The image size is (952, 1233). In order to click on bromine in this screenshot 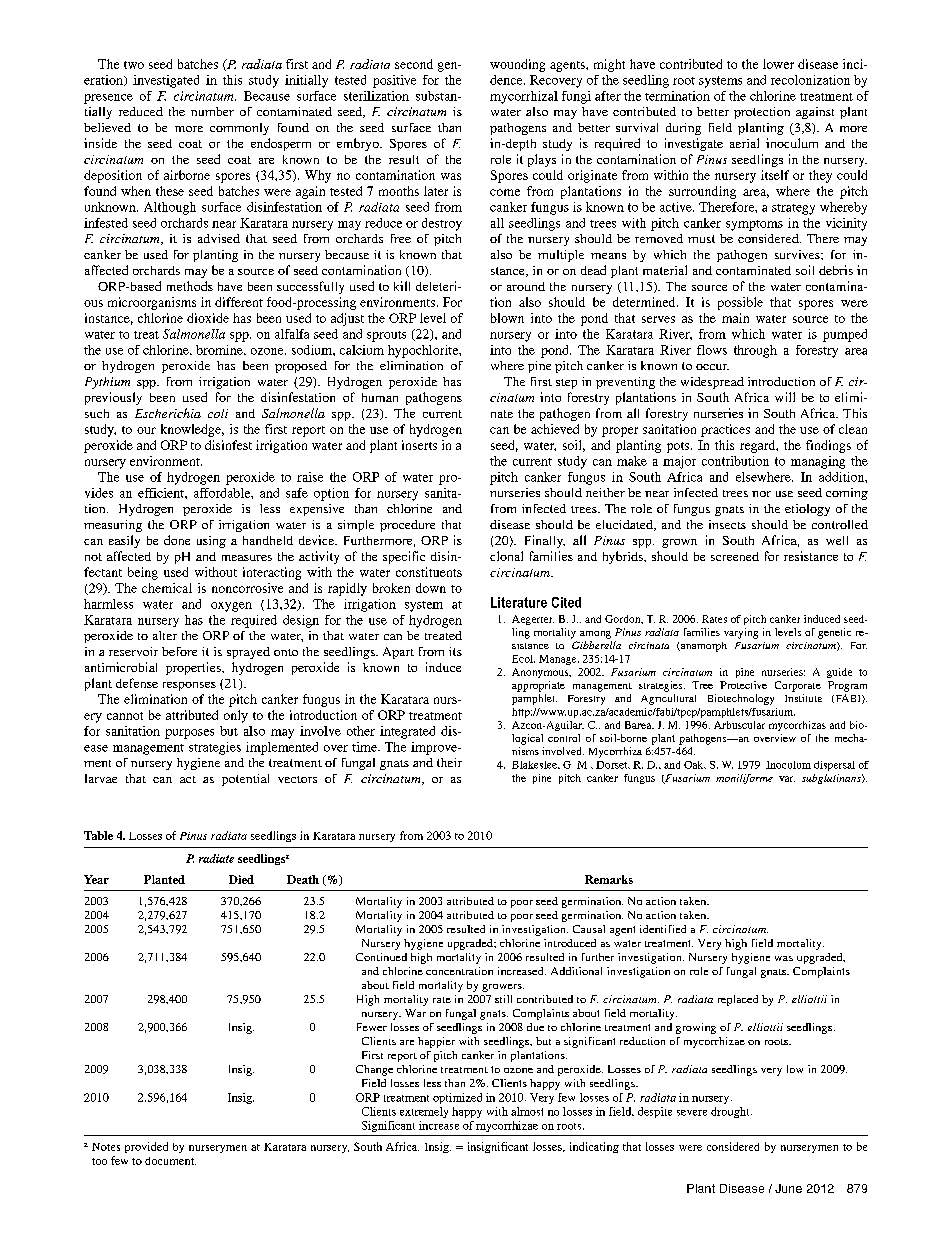, I will do `click(220, 350)`.
